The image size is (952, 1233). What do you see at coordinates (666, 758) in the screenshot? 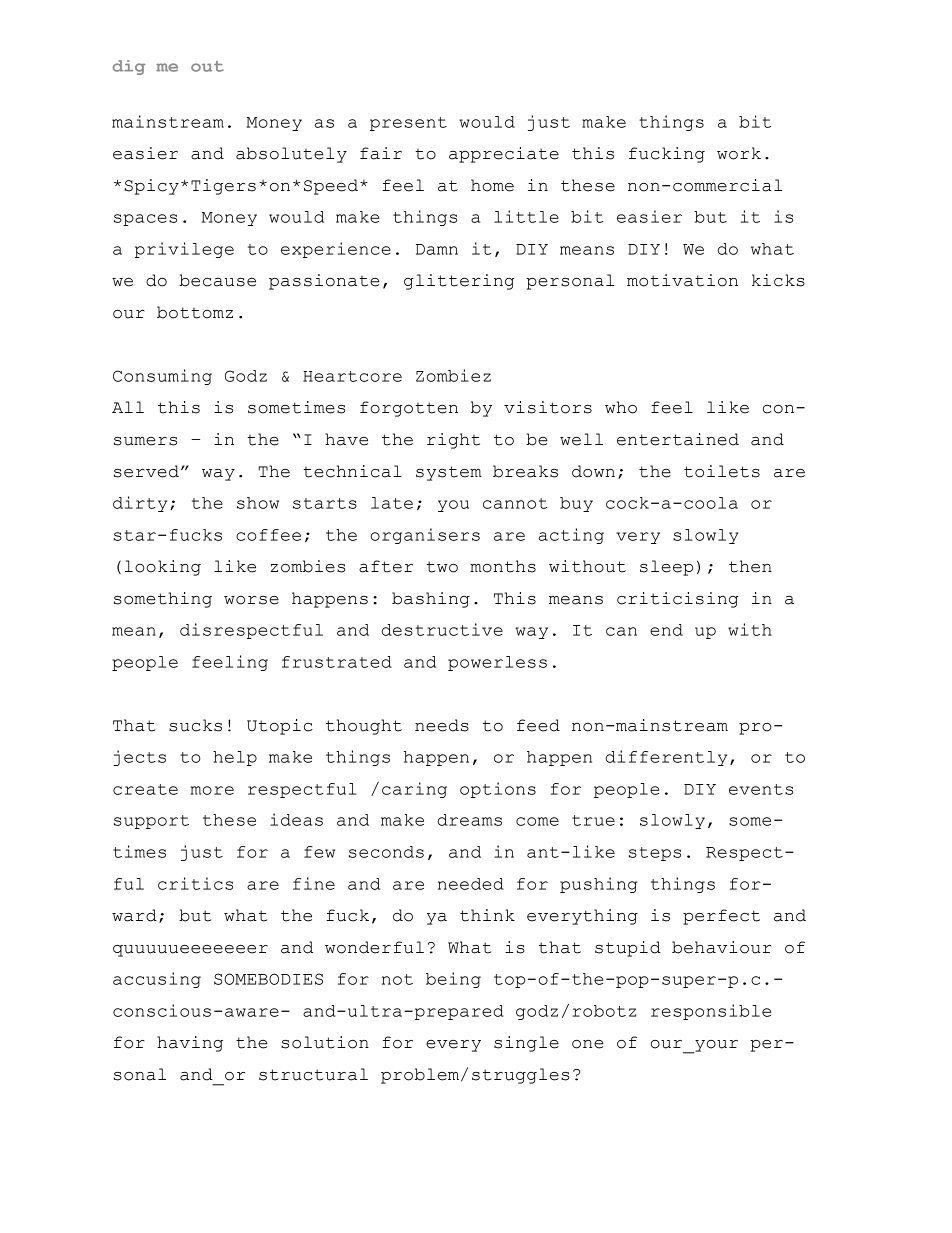
I see `differently` at bounding box center [666, 758].
